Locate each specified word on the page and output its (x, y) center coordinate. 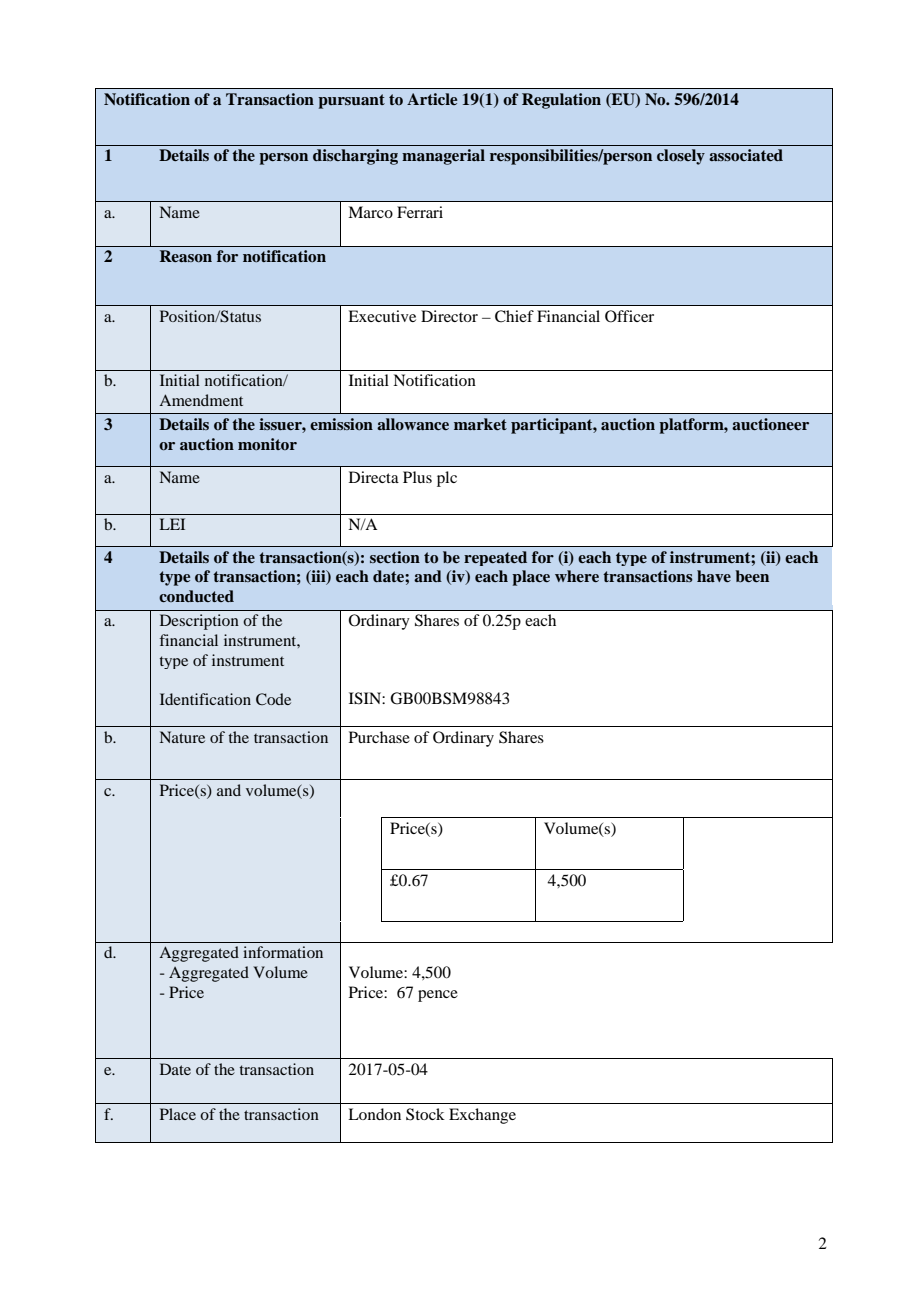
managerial (443, 157)
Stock (425, 1114)
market (480, 424)
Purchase (379, 737)
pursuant (351, 101)
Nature (182, 737)
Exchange (482, 1116)
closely (681, 157)
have (714, 576)
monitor (267, 444)
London (374, 1114)
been (752, 576)
